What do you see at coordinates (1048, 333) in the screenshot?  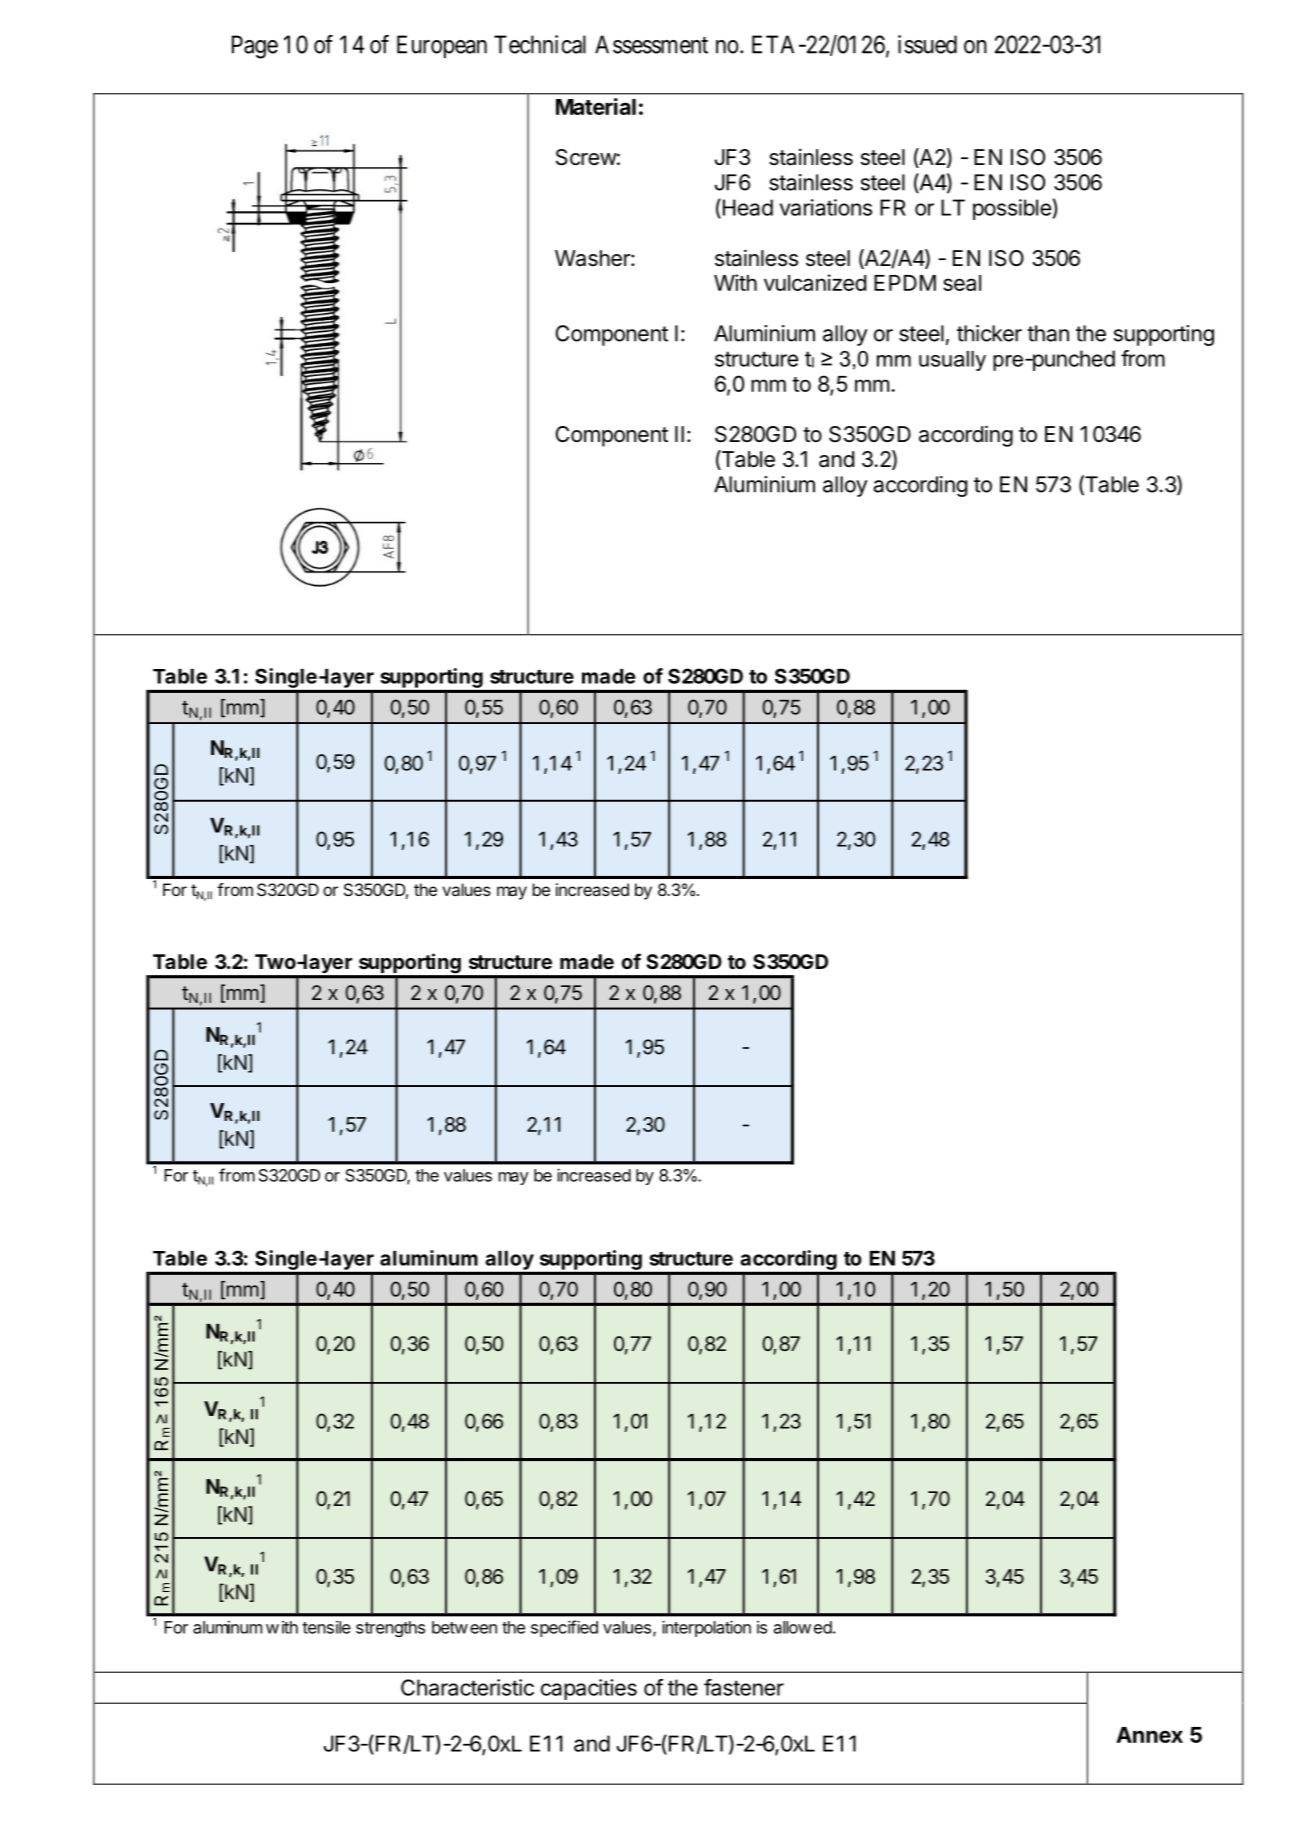 I see `than` at bounding box center [1048, 333].
